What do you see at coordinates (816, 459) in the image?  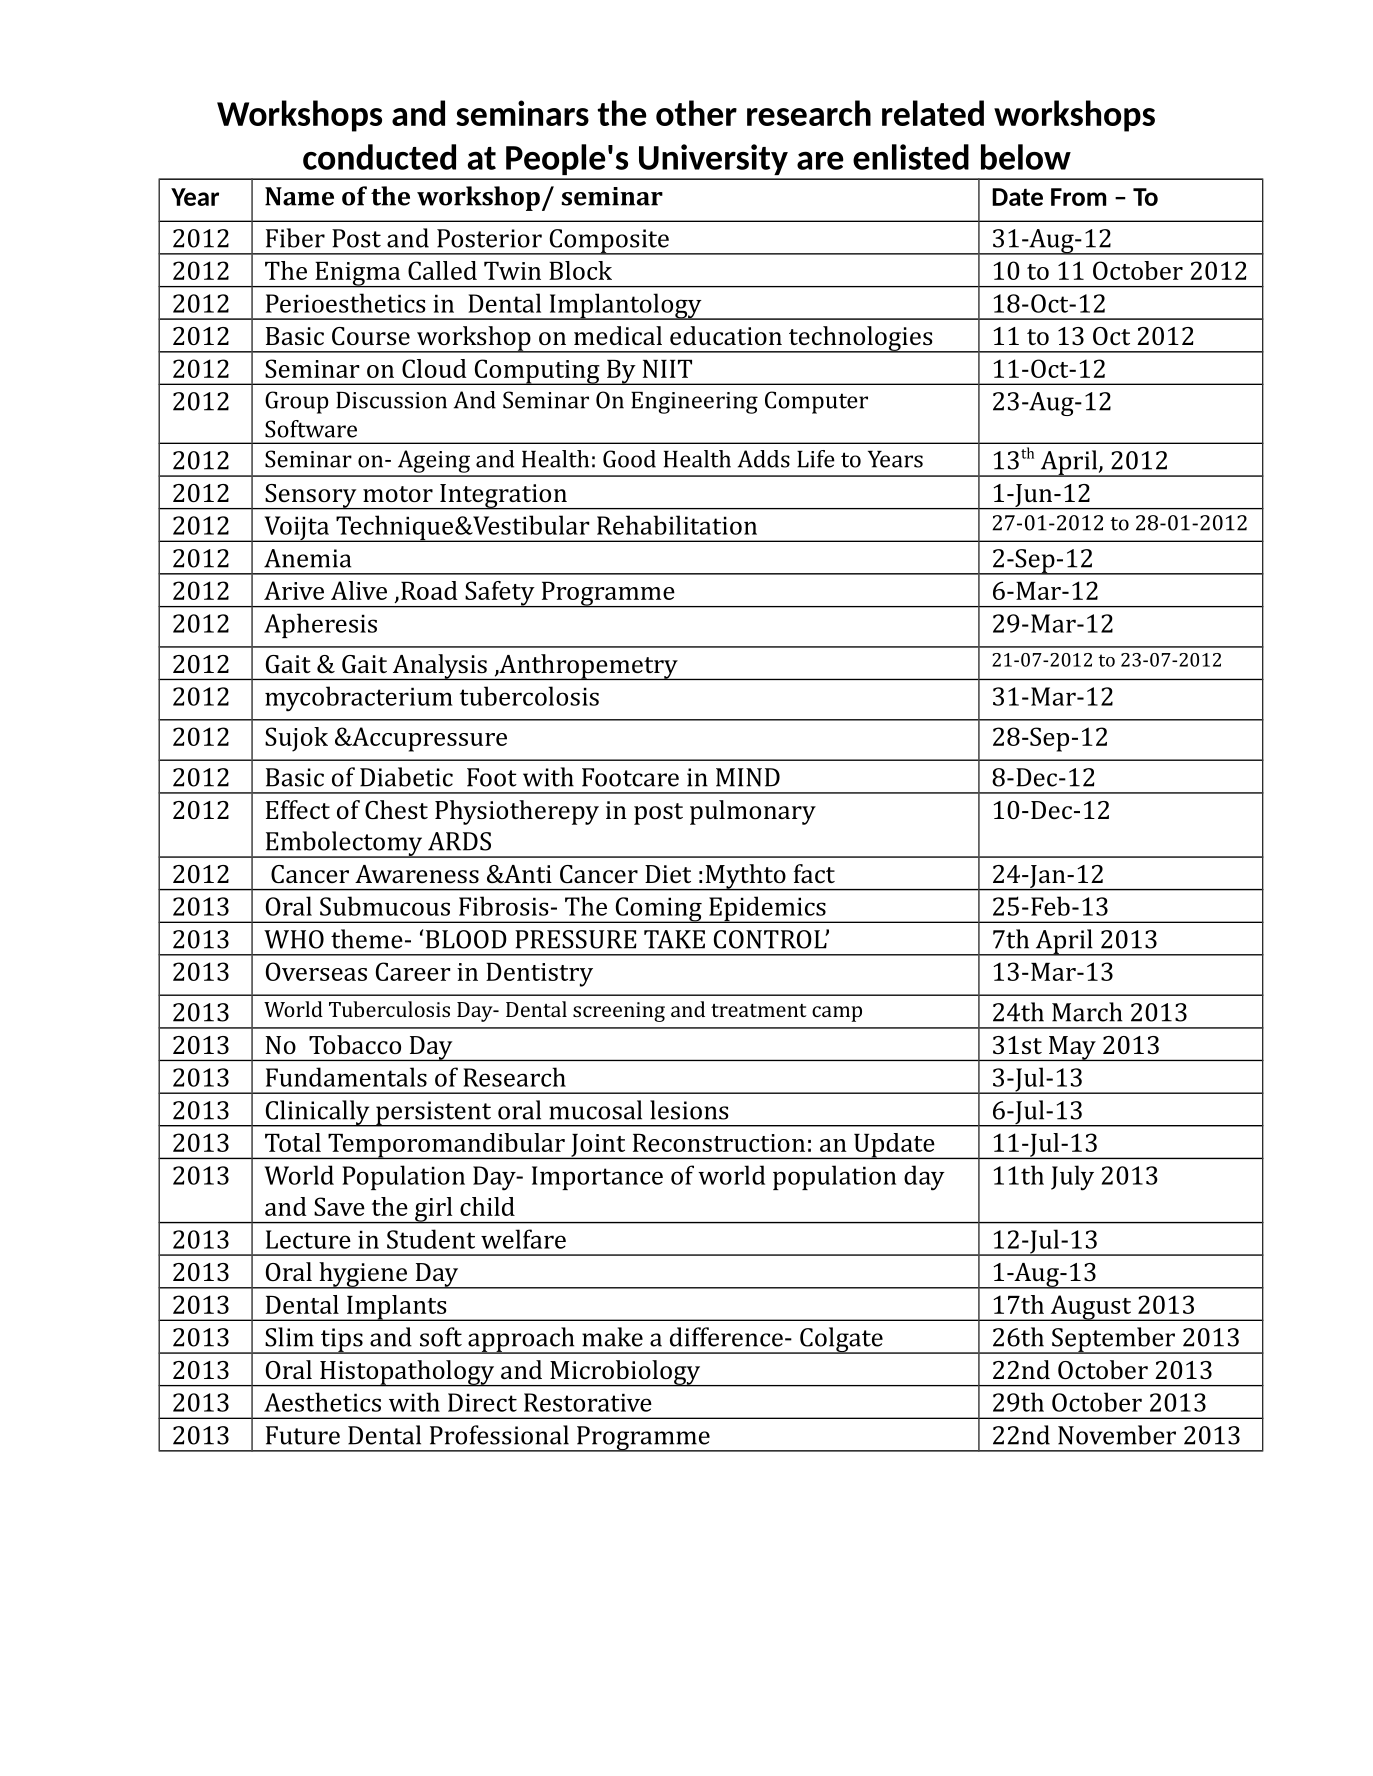 I see `Life` at bounding box center [816, 459].
